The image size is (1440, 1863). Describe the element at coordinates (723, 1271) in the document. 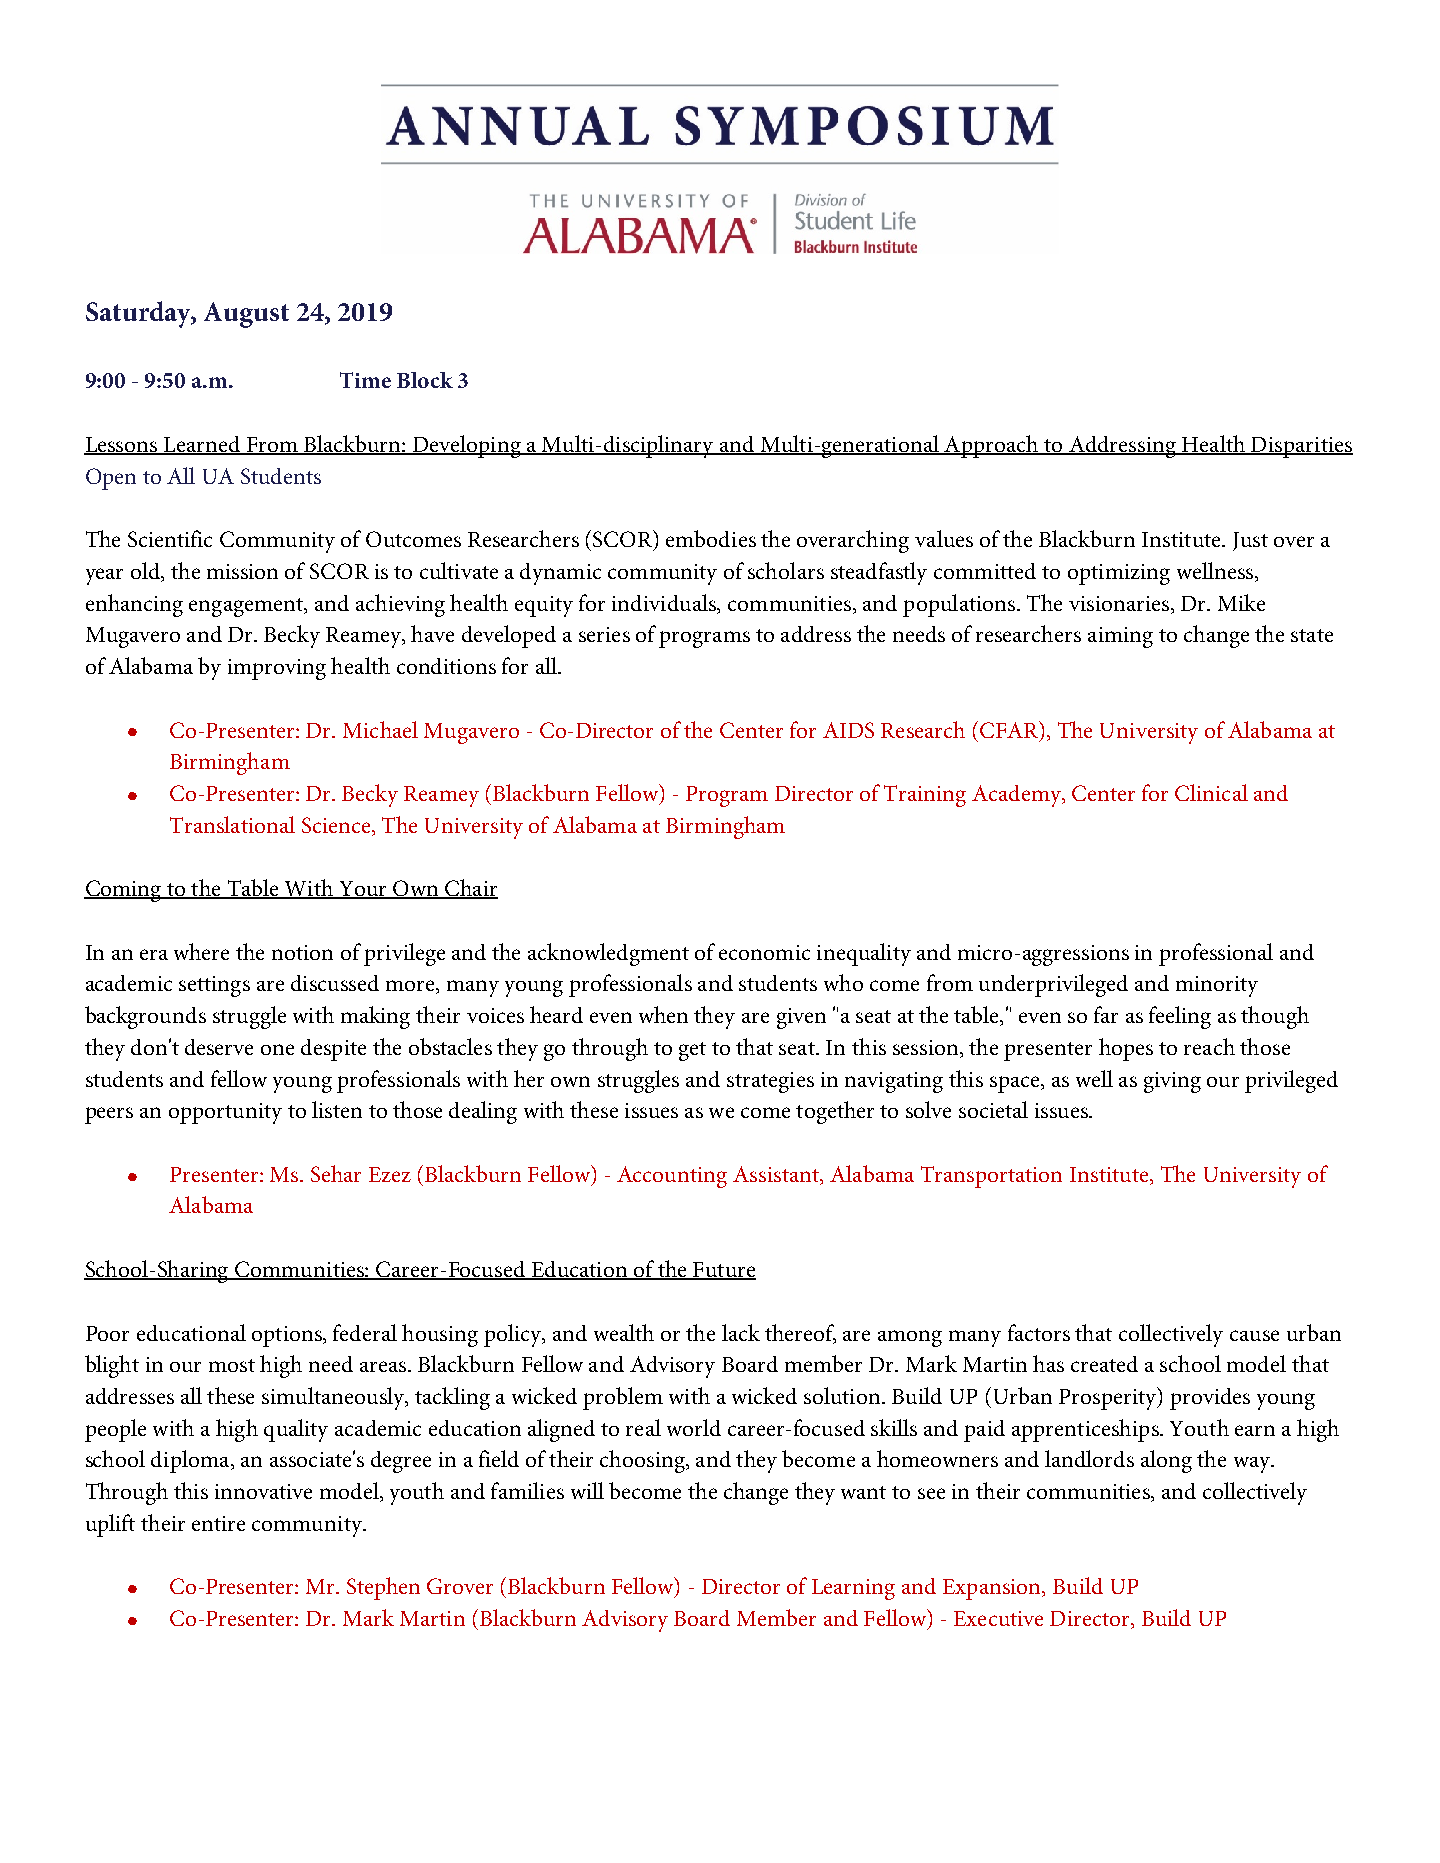

I see `Future` at that location.
